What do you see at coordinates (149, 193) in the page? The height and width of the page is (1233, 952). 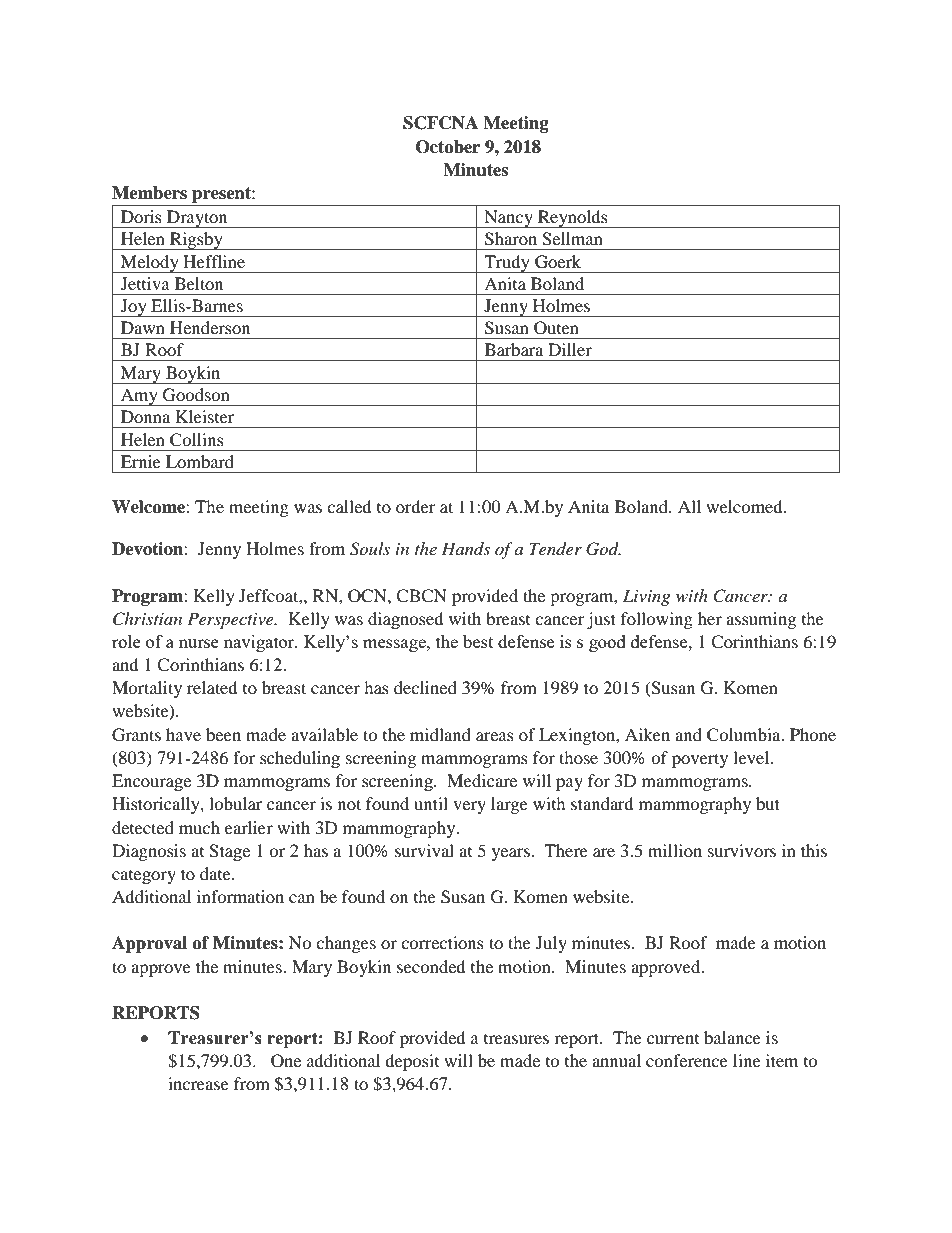 I see `Members` at bounding box center [149, 193].
